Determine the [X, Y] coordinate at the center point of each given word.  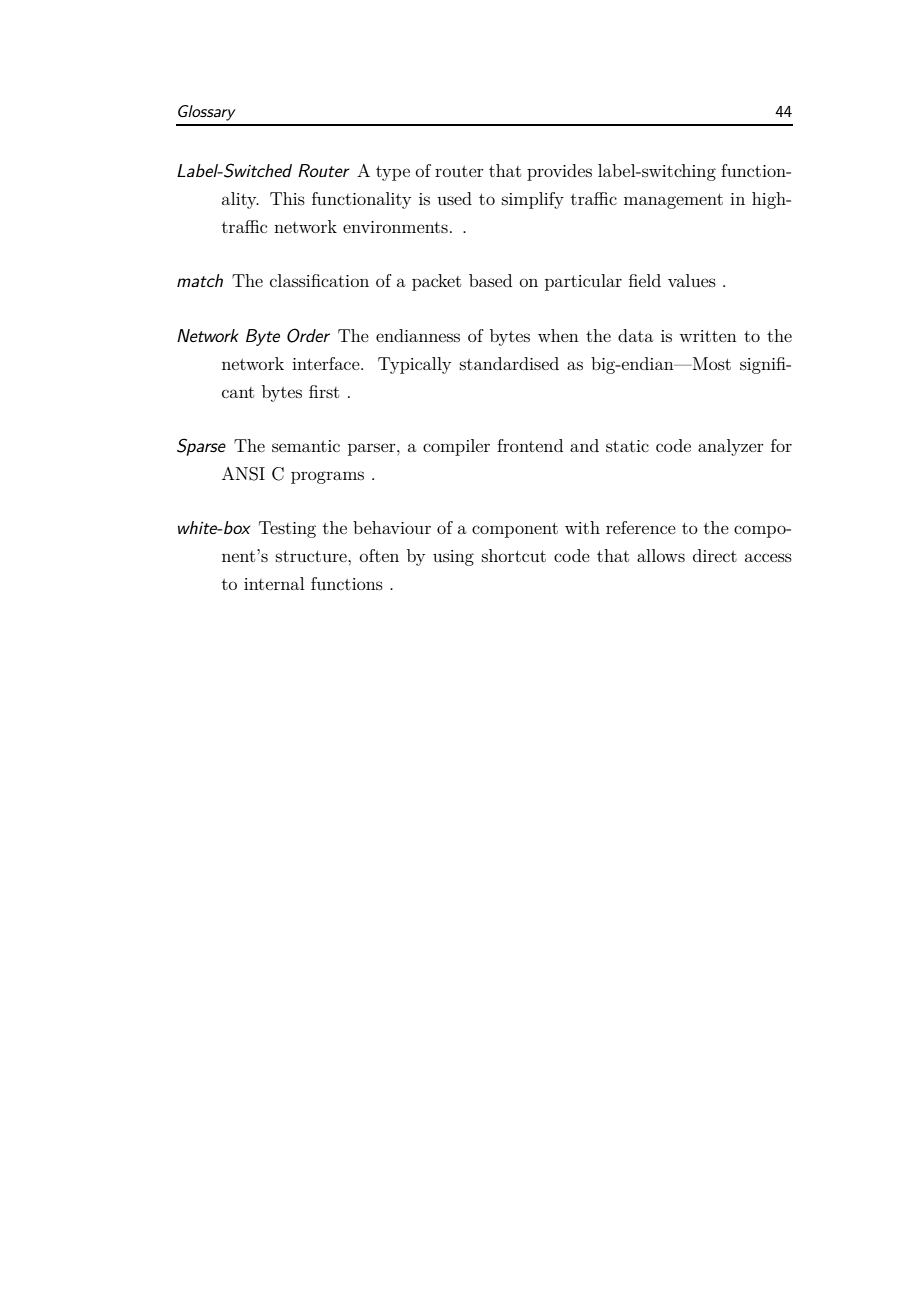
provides [559, 172]
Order [308, 335]
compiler [456, 447]
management [673, 201]
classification [319, 280]
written [708, 336]
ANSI [243, 474]
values [692, 280]
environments [395, 227]
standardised [509, 363]
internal [274, 583]
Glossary [207, 113]
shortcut [514, 555]
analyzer [731, 447]
